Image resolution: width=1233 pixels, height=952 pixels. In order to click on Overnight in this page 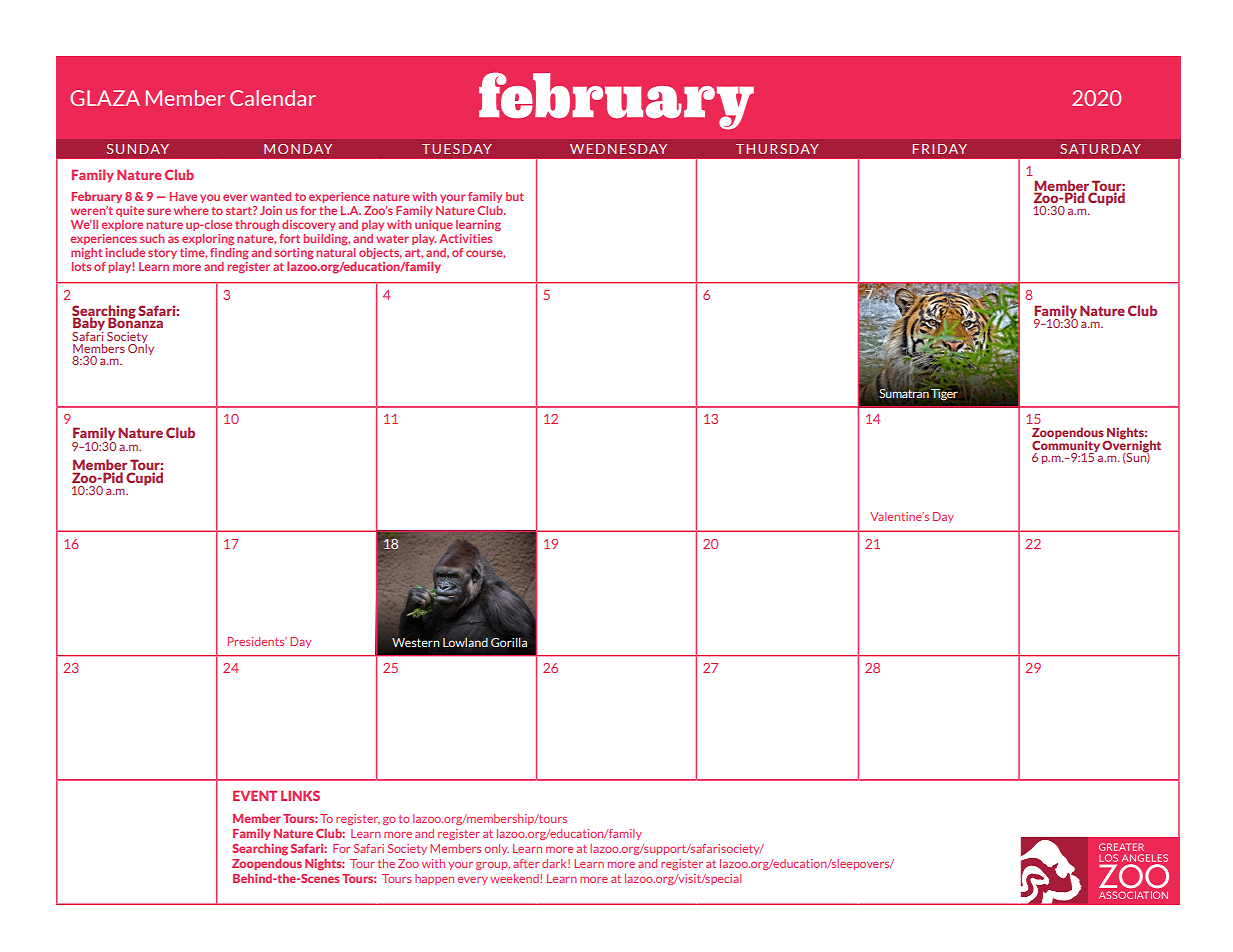, I will do `click(1131, 446)`.
